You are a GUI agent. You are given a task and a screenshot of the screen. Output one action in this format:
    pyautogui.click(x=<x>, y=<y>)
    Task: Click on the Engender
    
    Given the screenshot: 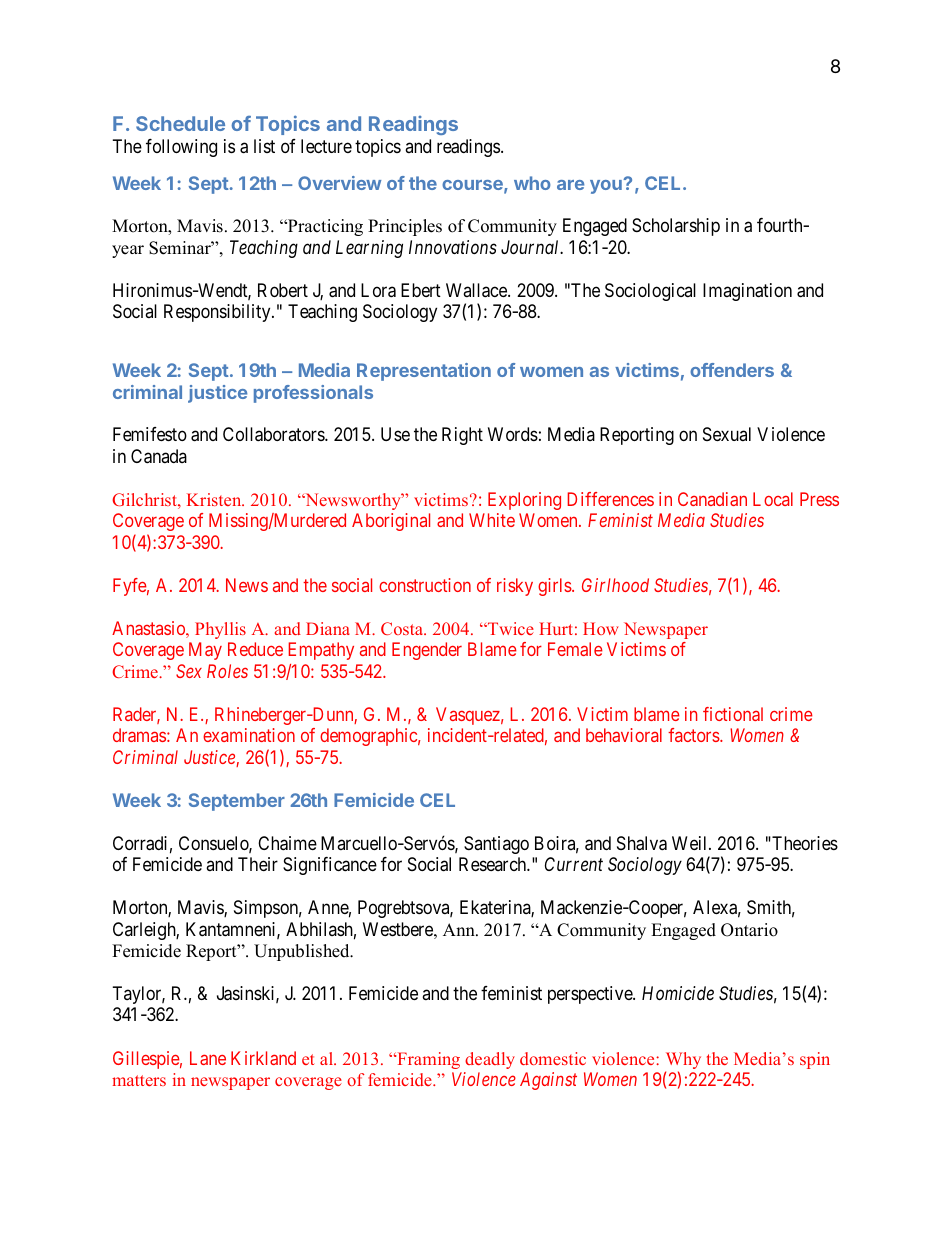 What is the action you would take?
    pyautogui.click(x=427, y=651)
